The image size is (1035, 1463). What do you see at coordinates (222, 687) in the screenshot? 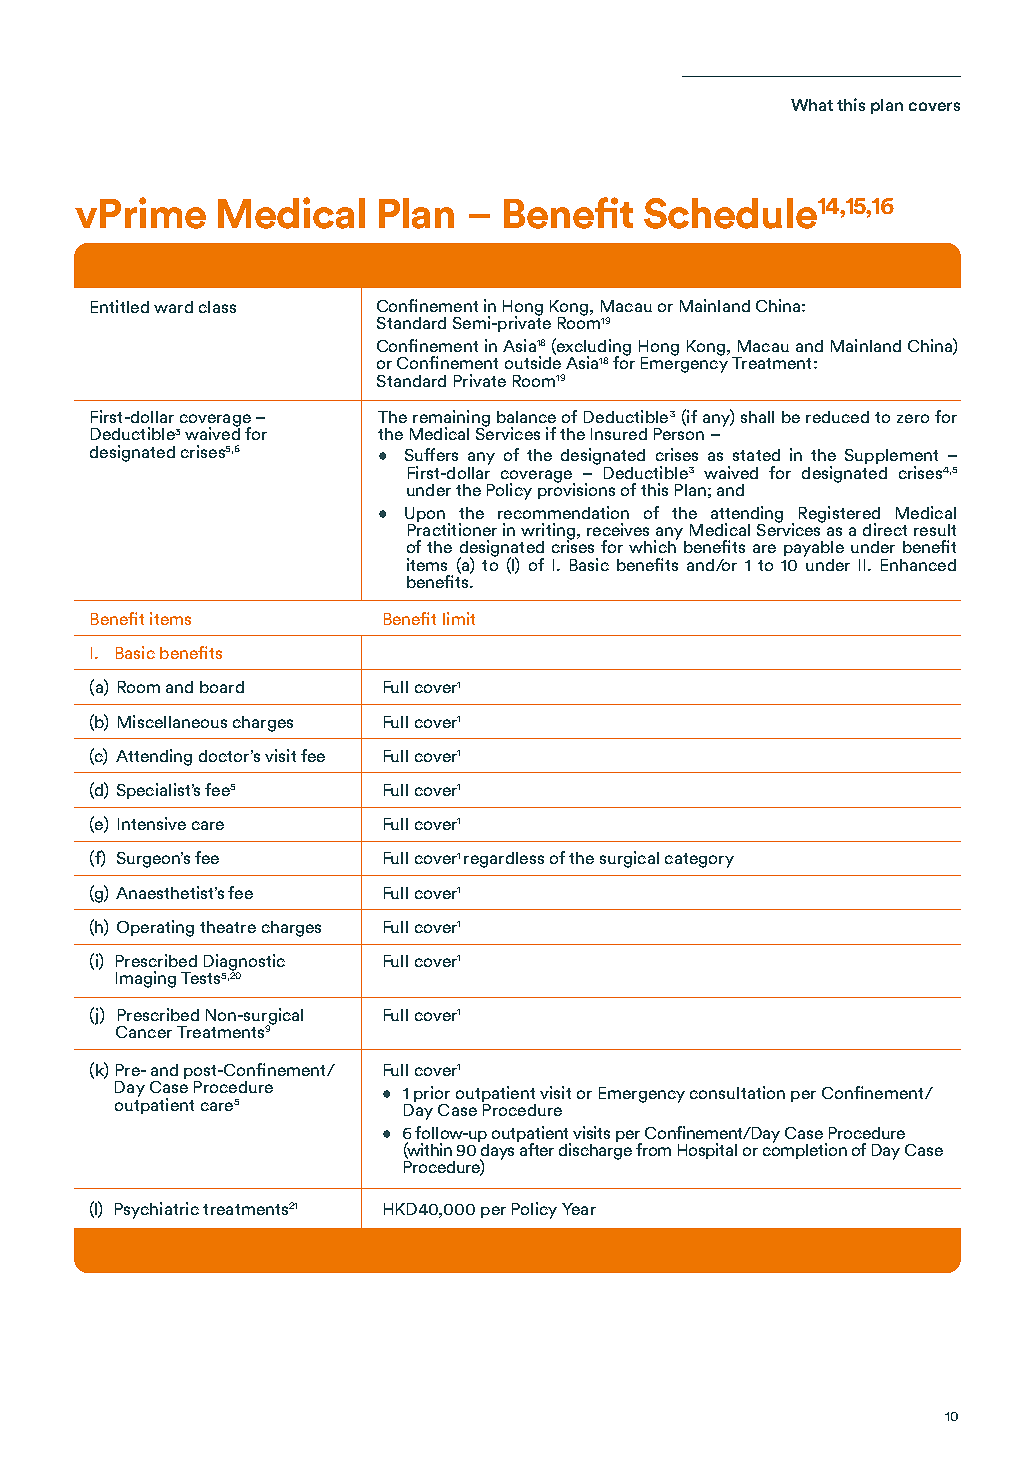
I see `board` at bounding box center [222, 687].
